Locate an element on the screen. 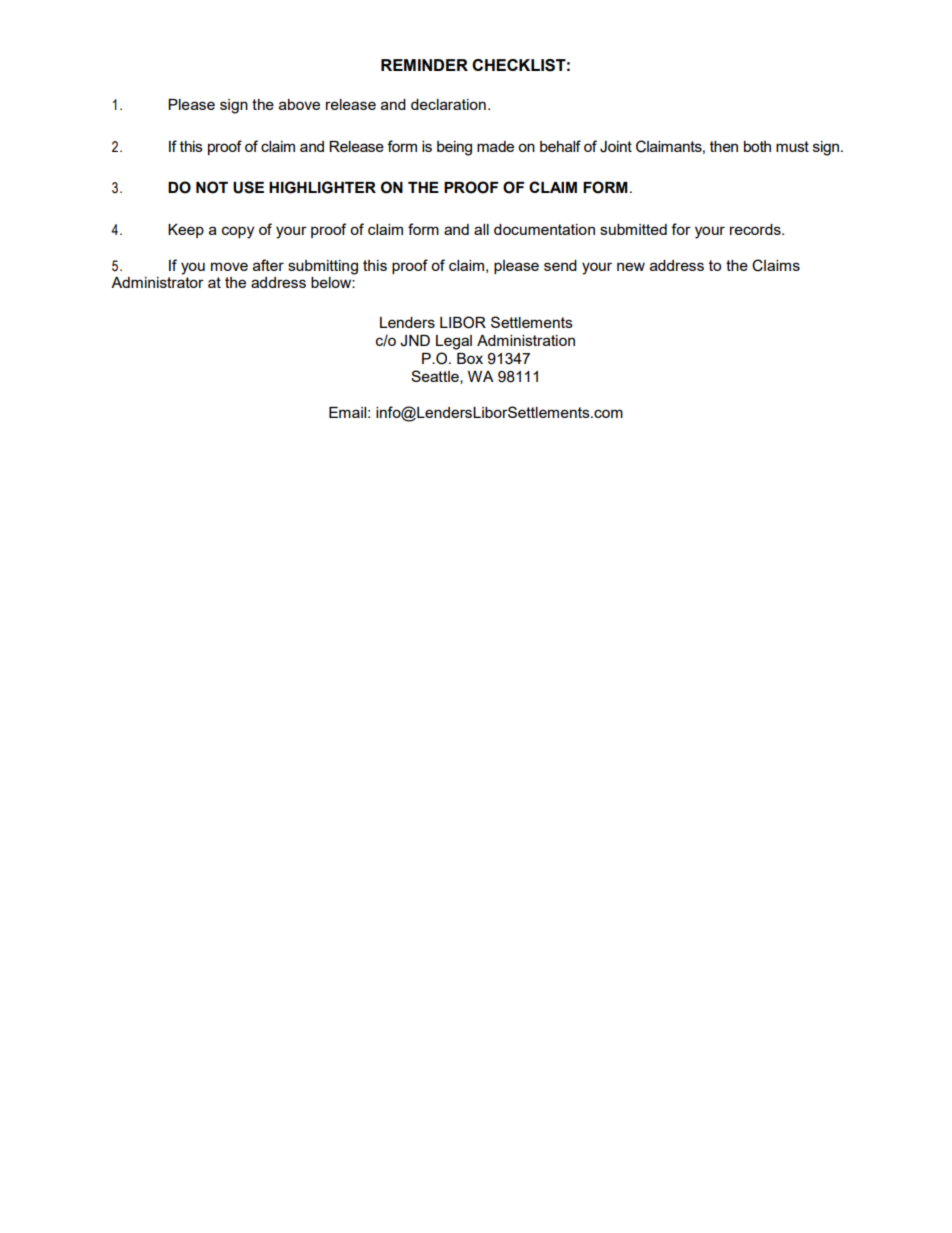 The height and width of the screenshot is (1233, 952). then is located at coordinates (724, 146).
